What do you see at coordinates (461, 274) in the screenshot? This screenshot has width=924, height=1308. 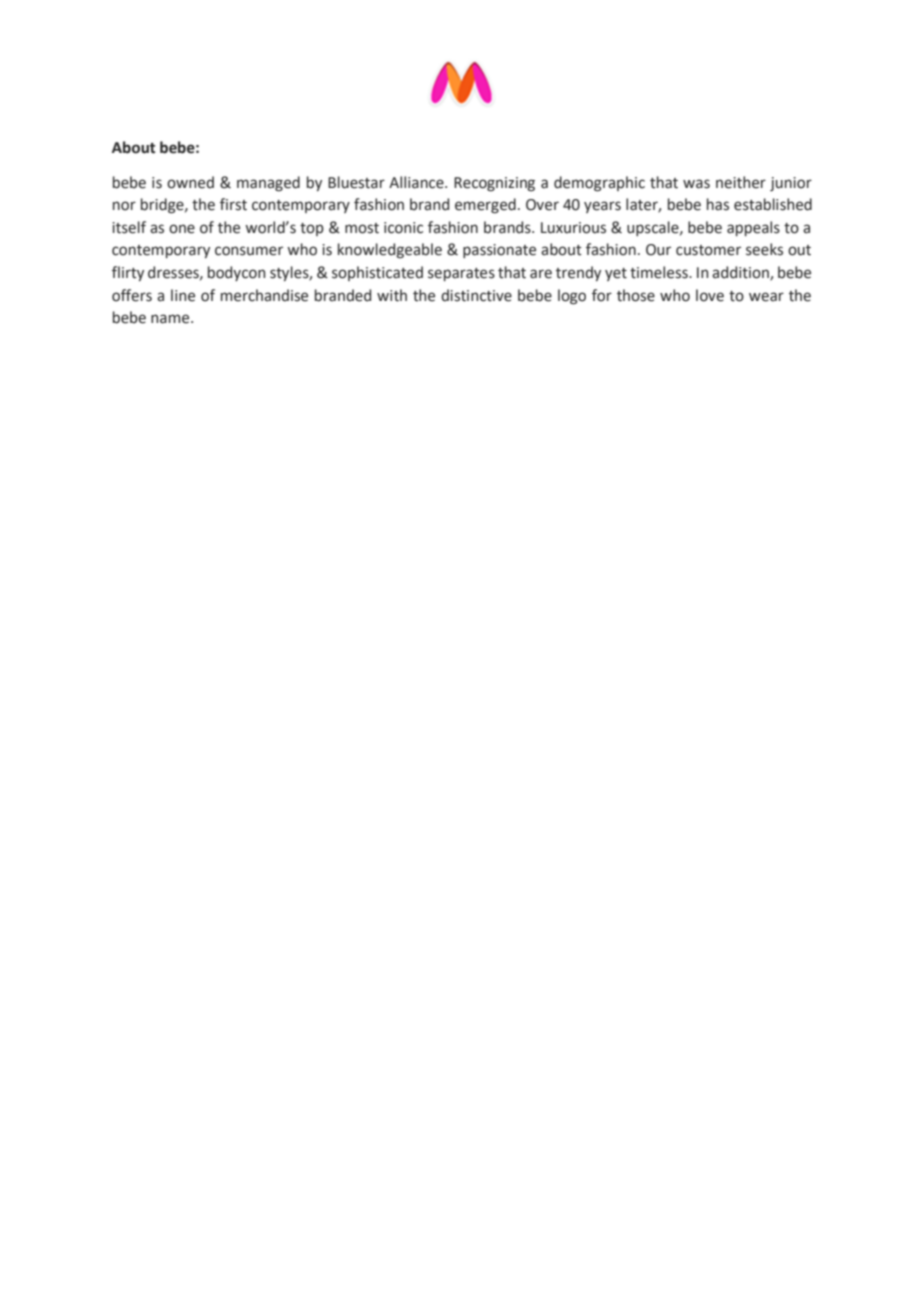 I see `separates` at bounding box center [461, 274].
